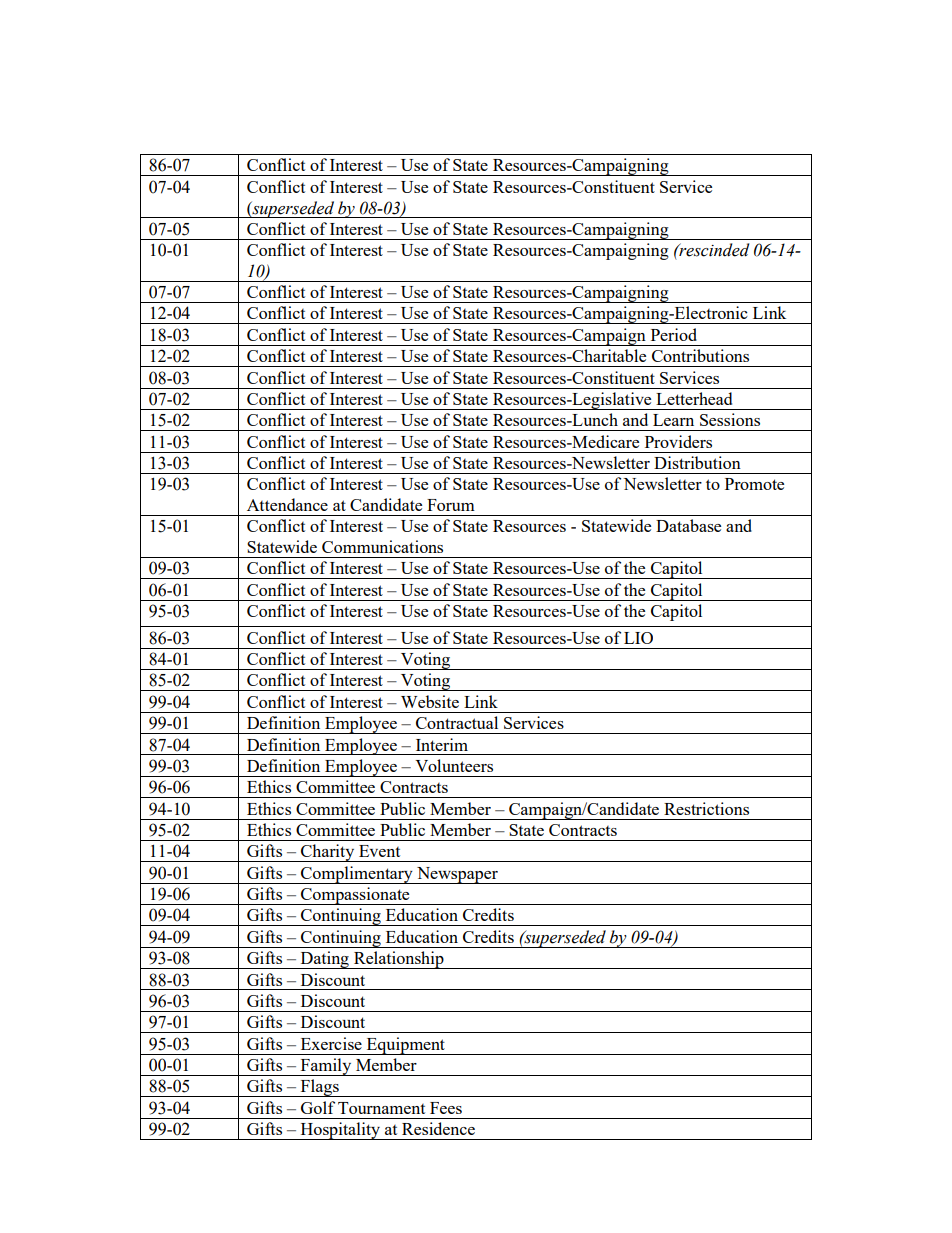  I want to click on Learn, so click(673, 420).
